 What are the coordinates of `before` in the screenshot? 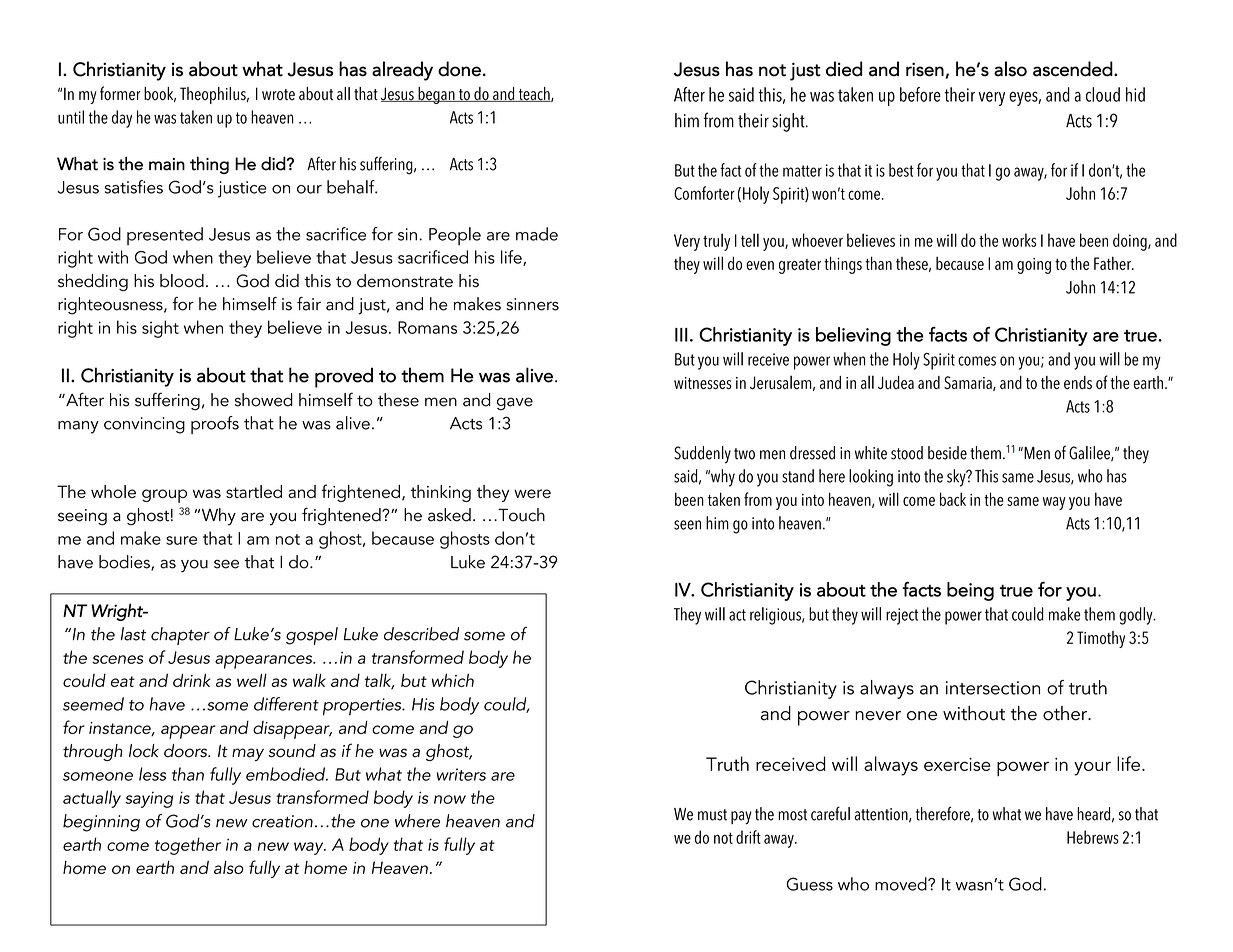 It's located at (920, 94).
